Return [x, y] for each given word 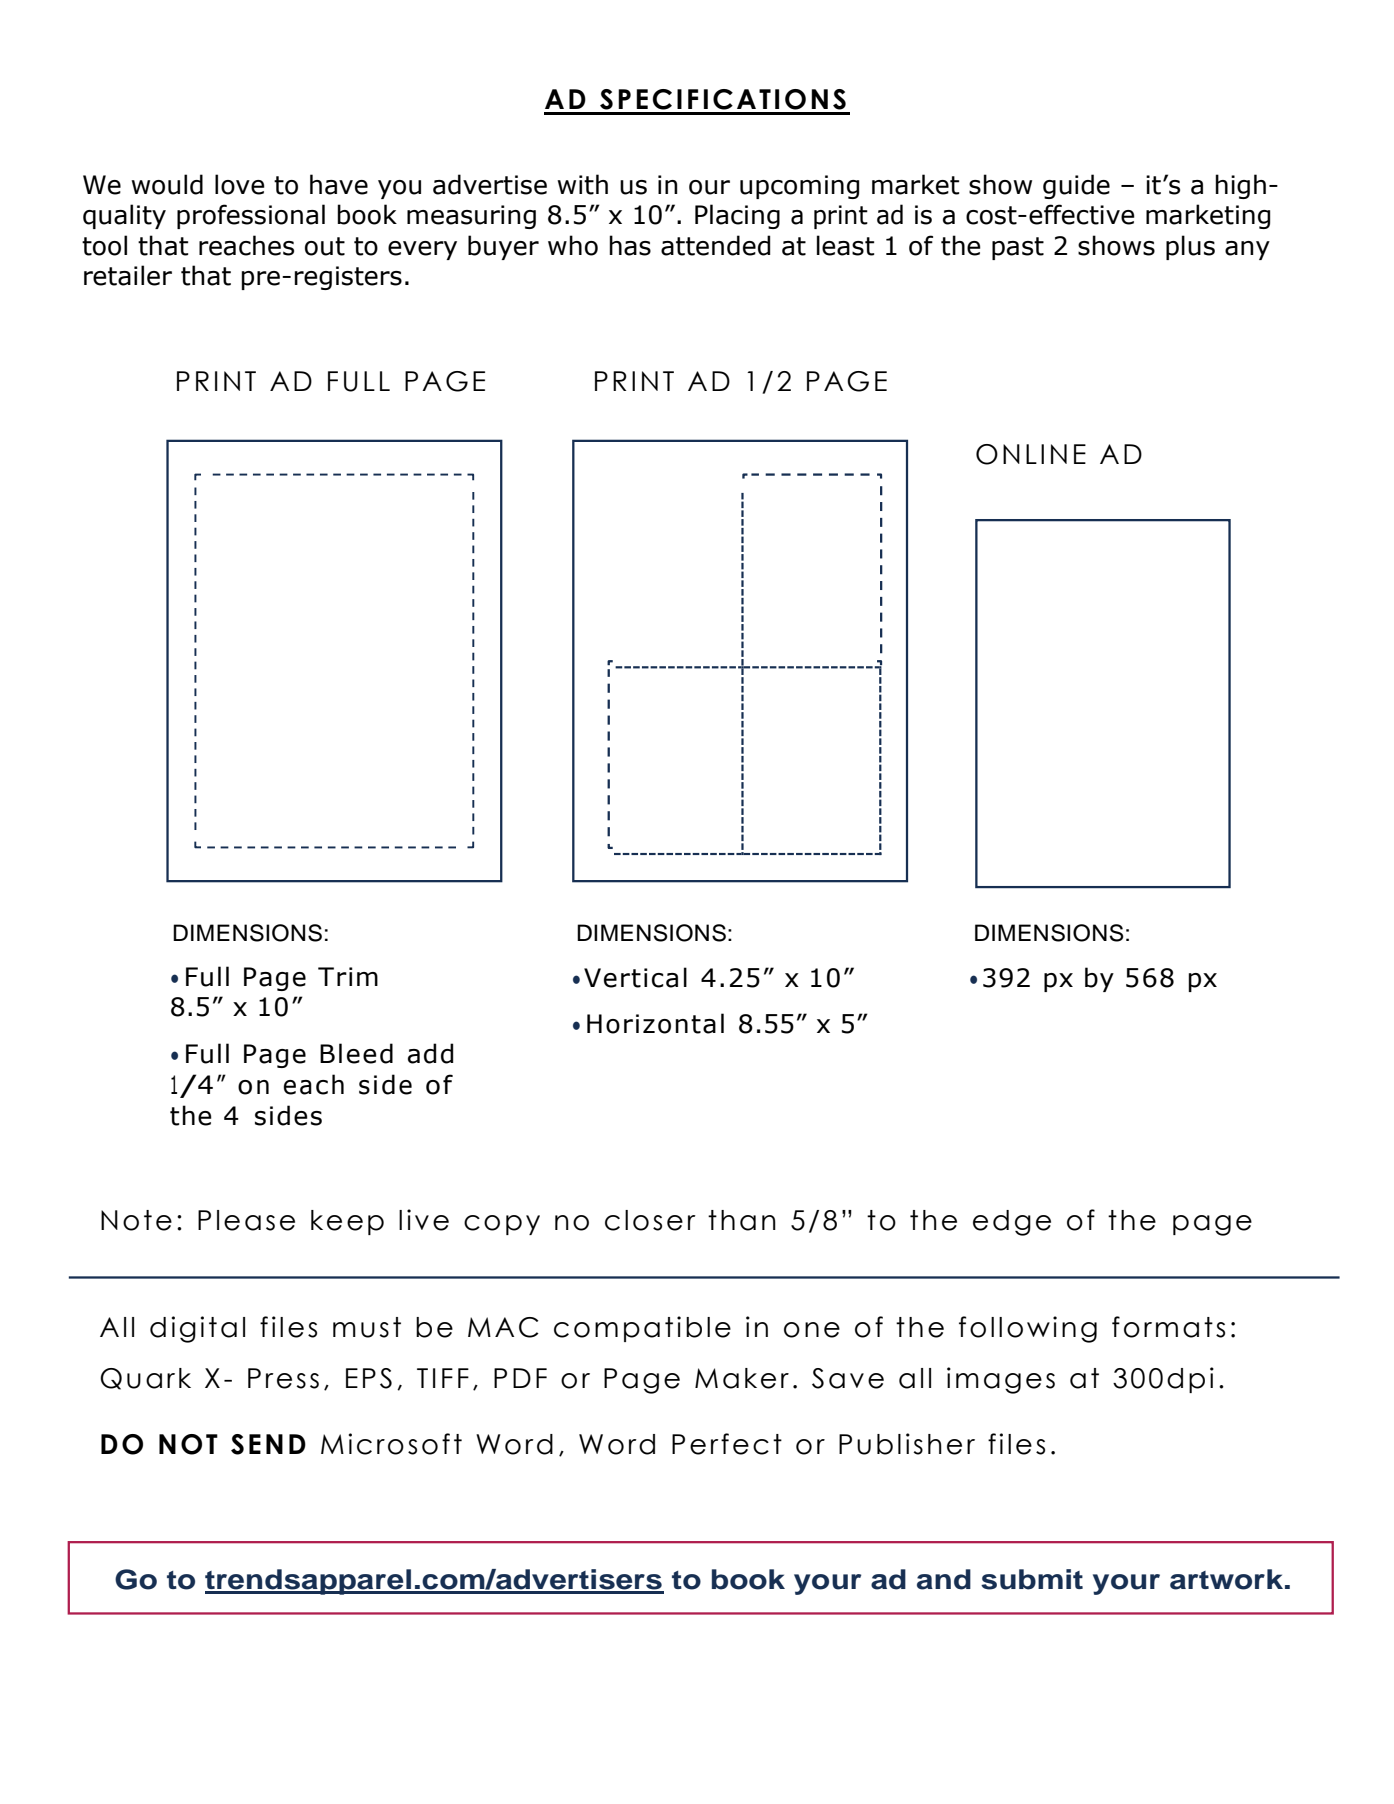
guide [1076, 186]
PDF [520, 1378]
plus [1190, 247]
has [630, 245]
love [240, 184]
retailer [128, 275]
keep [347, 1222]
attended [715, 245]
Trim [348, 976]
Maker [742, 1378]
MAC [503, 1327]
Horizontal [655, 1023]
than [742, 1220]
